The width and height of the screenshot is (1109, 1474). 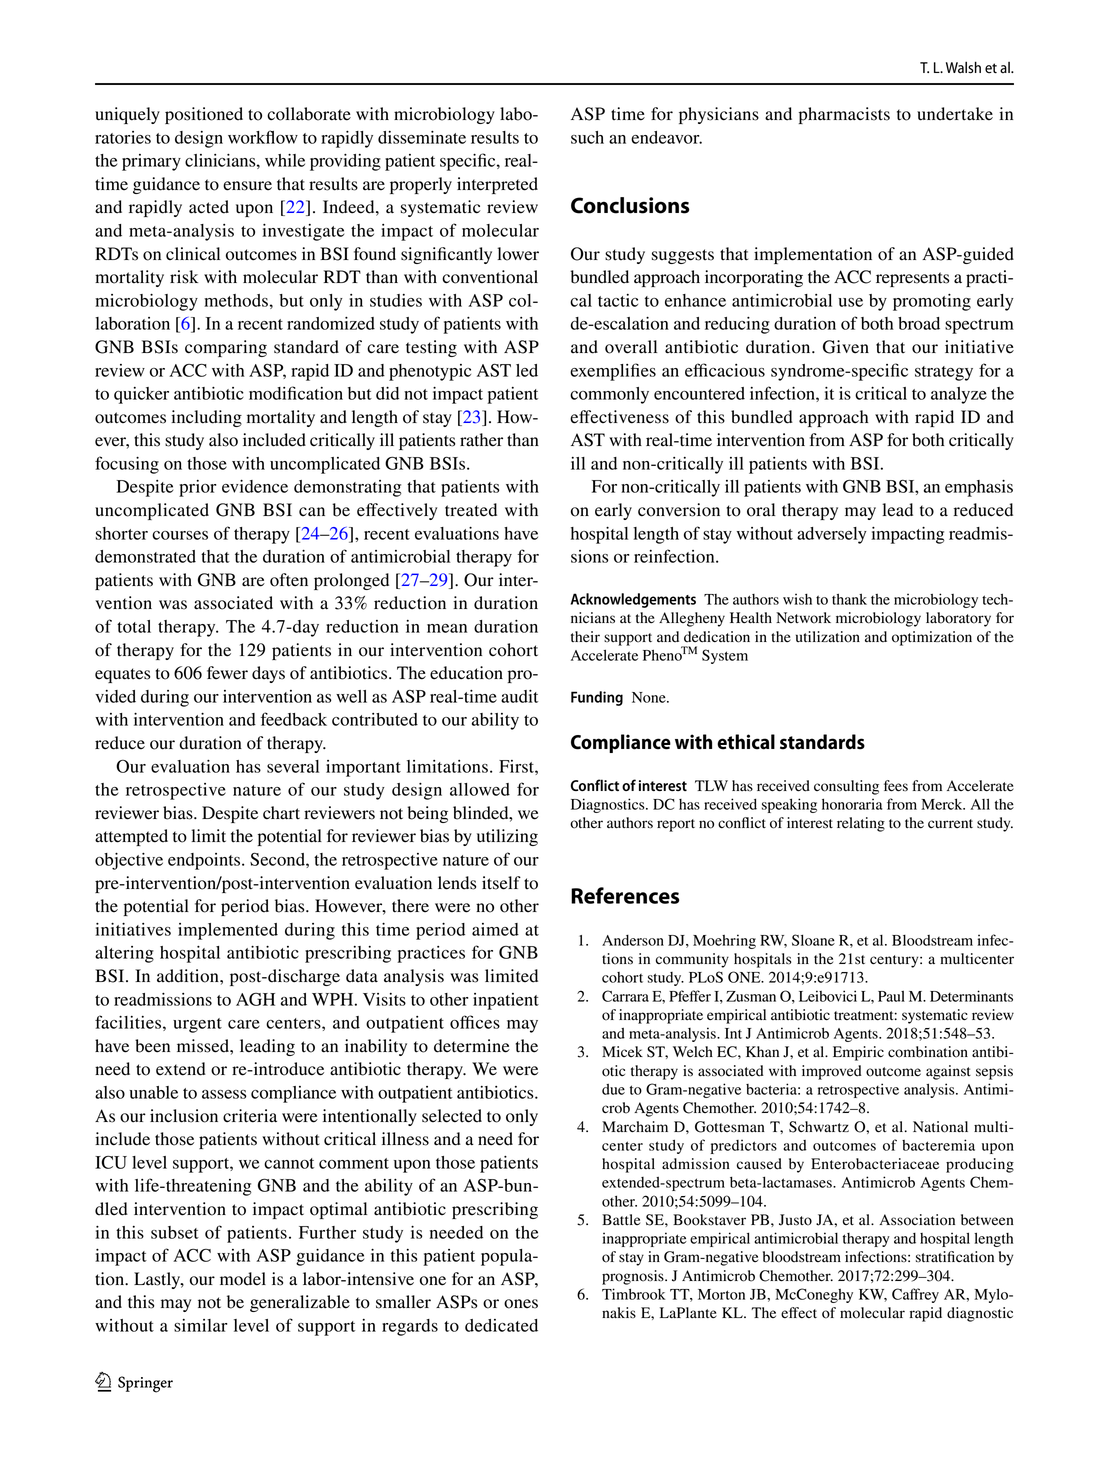 What do you see at coordinates (896, 786) in the screenshot?
I see `fees` at bounding box center [896, 786].
